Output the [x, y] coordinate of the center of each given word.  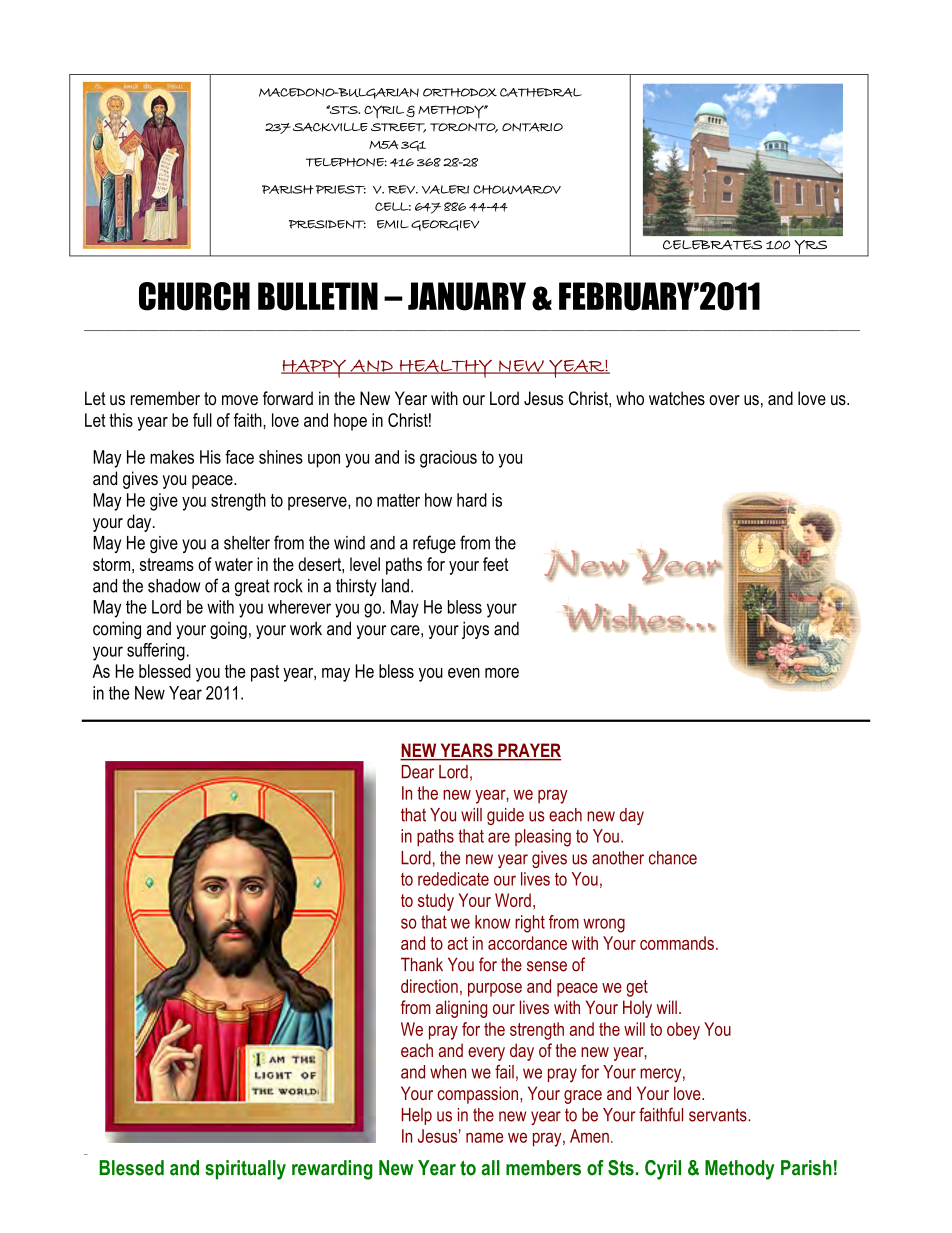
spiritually [245, 1170]
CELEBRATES [712, 245]
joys [475, 630]
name [484, 1137]
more [502, 673]
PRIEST [341, 189]
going [228, 630]
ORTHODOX [460, 92]
